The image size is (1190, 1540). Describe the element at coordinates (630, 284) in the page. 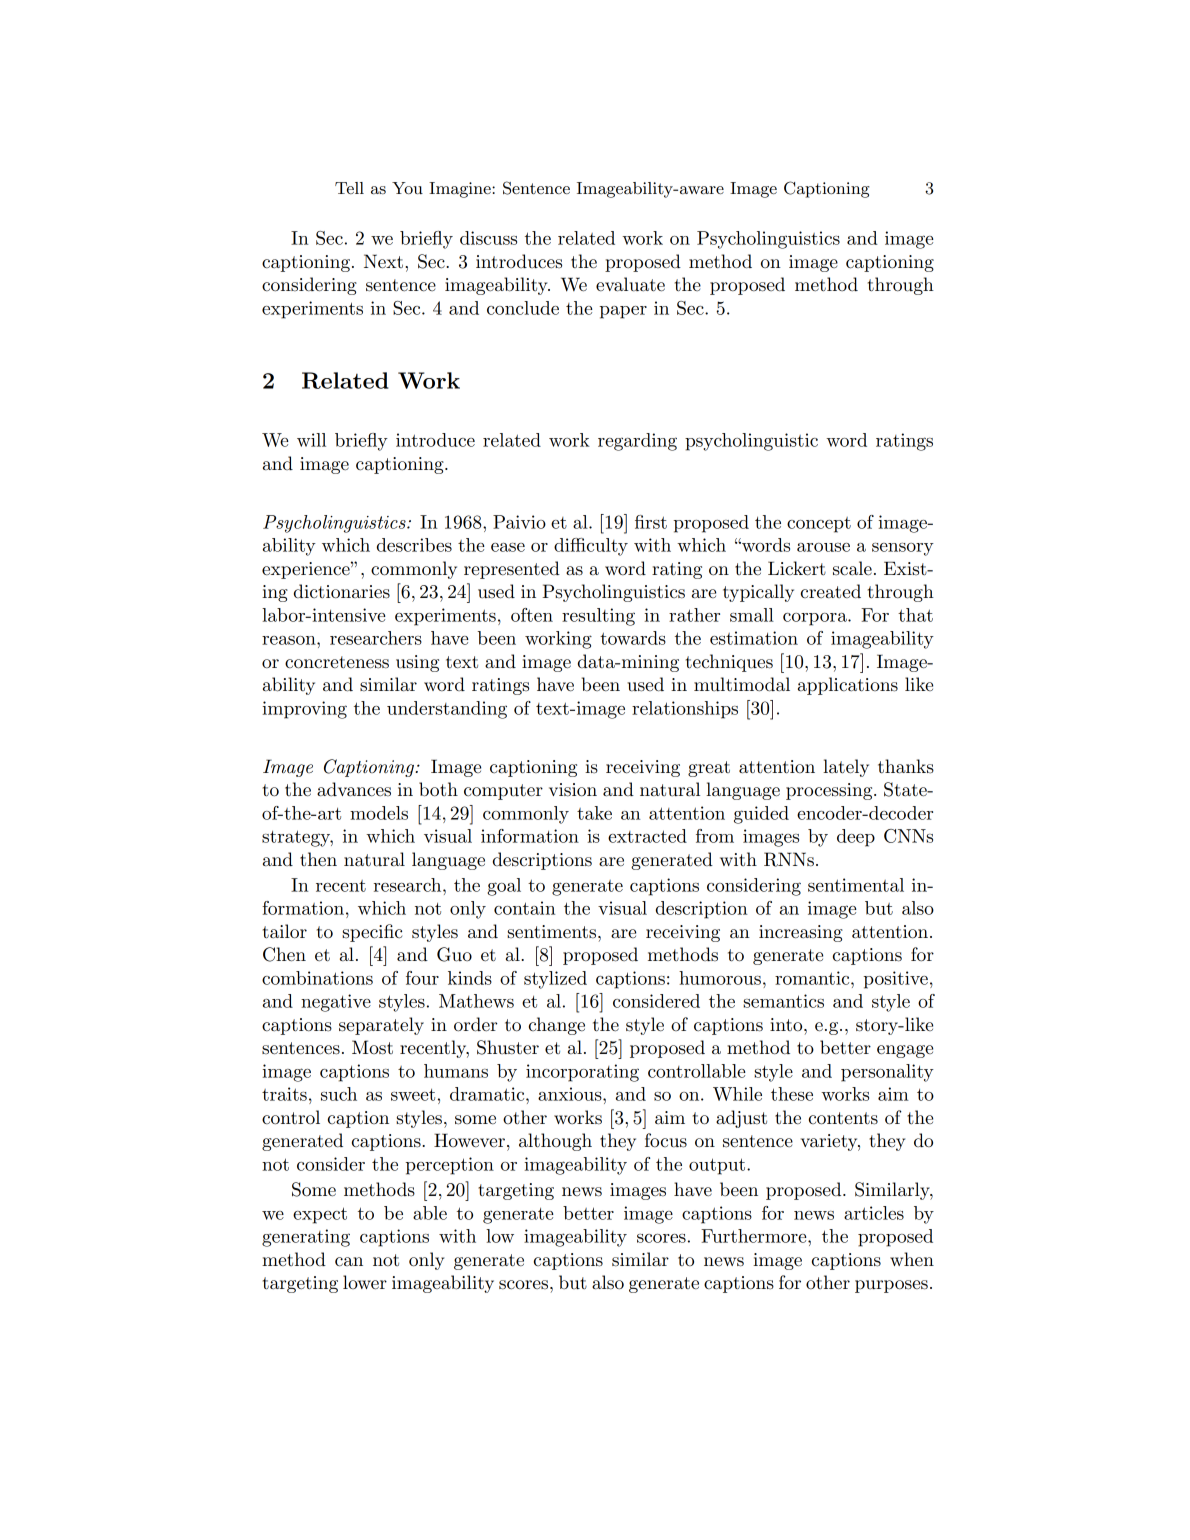

I see `evaluate` at that location.
